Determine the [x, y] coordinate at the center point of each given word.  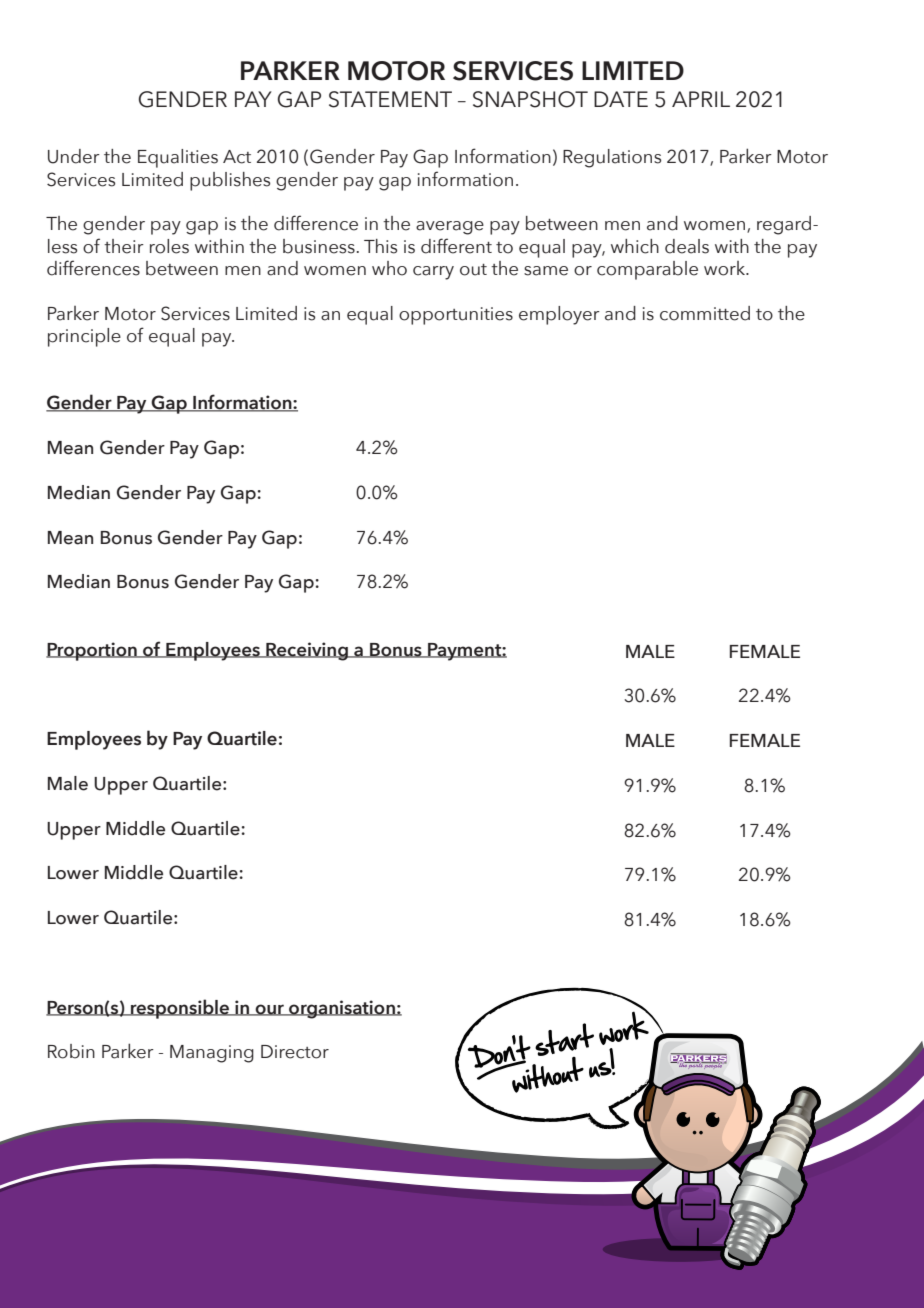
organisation [342, 1009]
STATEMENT [390, 99]
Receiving [307, 651]
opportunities [456, 316]
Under [74, 156]
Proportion [92, 651]
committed [705, 313]
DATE [621, 99]
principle [84, 337]
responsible [180, 1009]
